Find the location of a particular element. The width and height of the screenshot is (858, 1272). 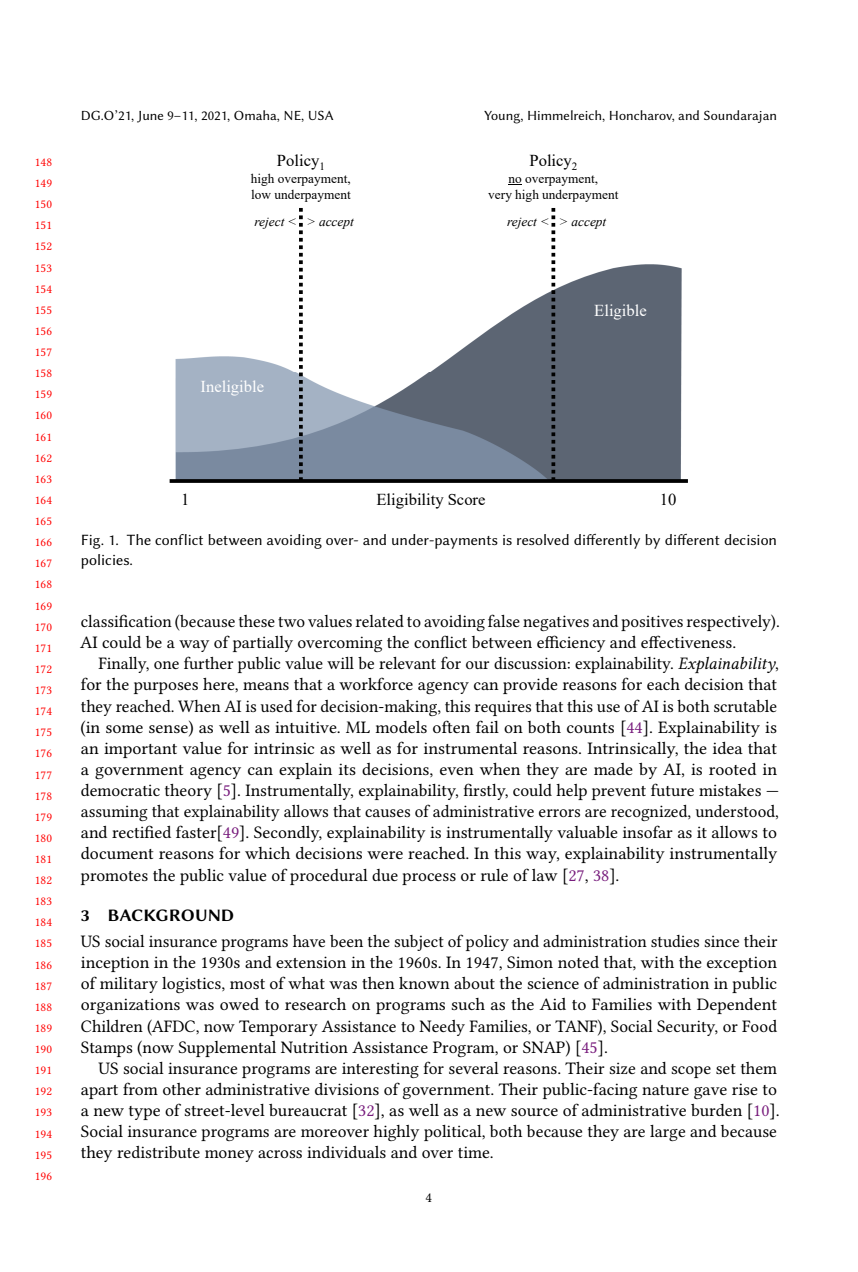

Fig is located at coordinates (92, 541).
